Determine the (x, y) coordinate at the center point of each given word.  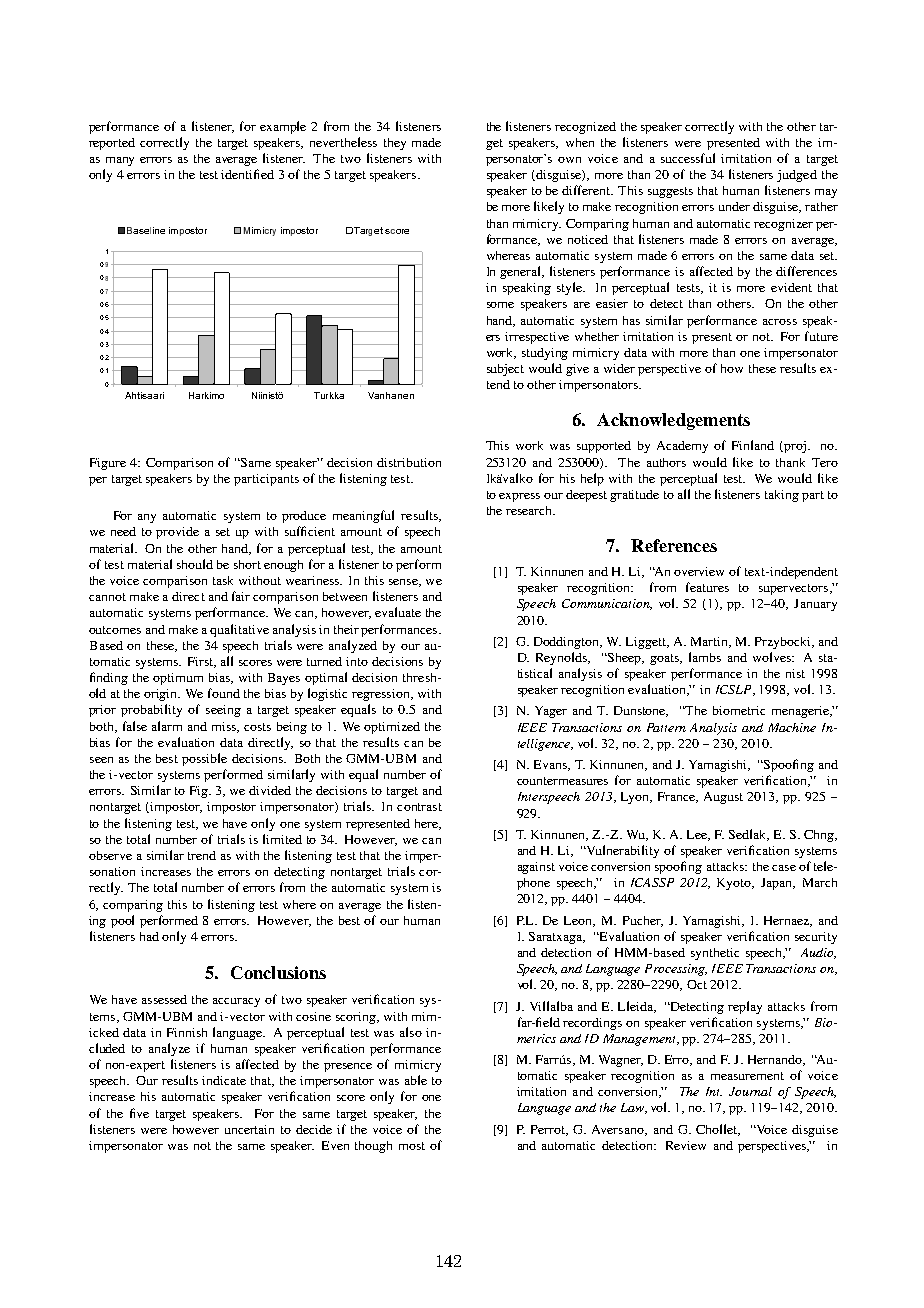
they (395, 144)
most (412, 1146)
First (202, 662)
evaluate (398, 612)
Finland (753, 445)
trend (202, 855)
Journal (750, 1091)
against (536, 868)
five (139, 1113)
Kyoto (735, 884)
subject (505, 370)
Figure (108, 464)
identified (247, 174)
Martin (710, 642)
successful (688, 158)
